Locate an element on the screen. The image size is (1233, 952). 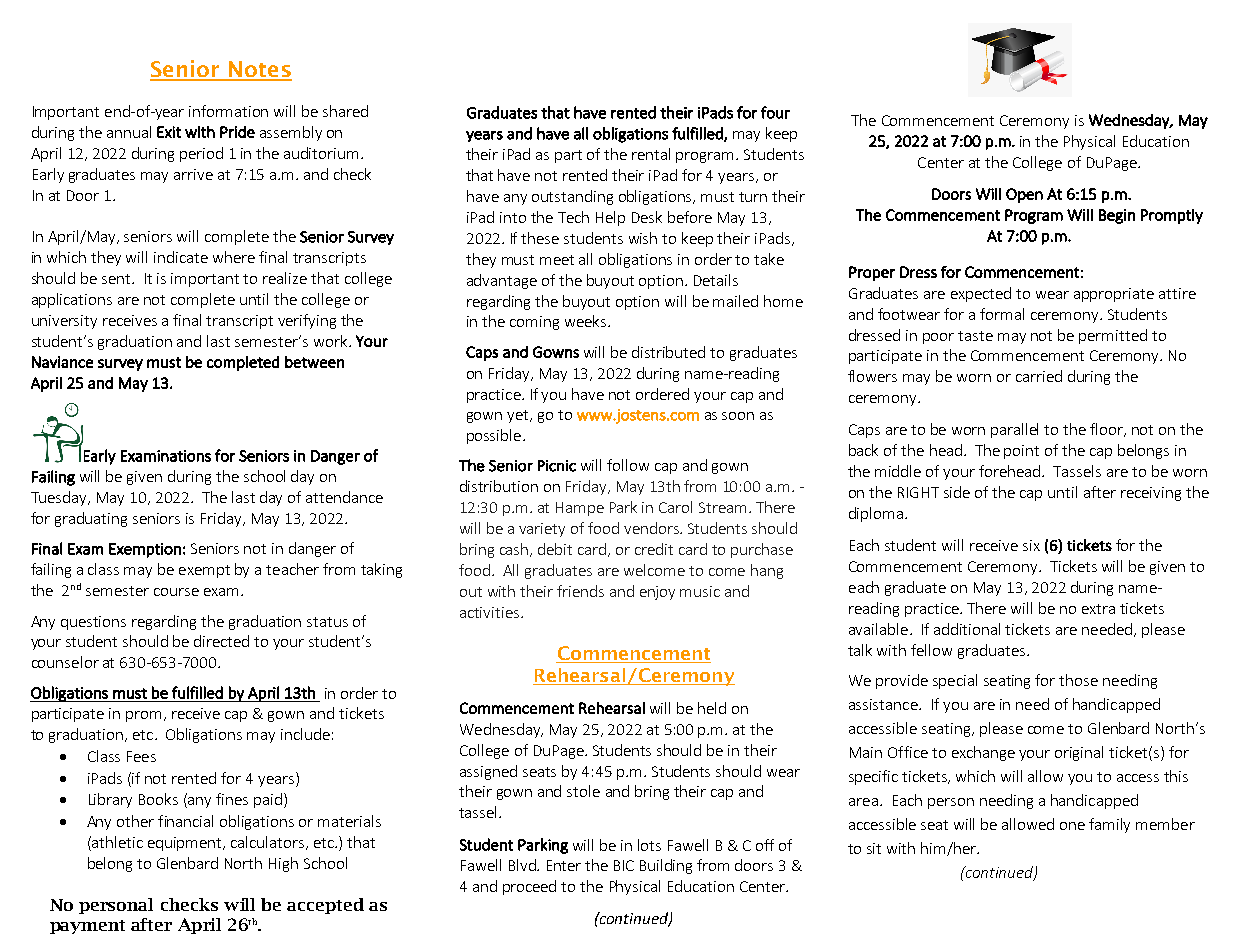
graduating is located at coordinates (91, 519).
